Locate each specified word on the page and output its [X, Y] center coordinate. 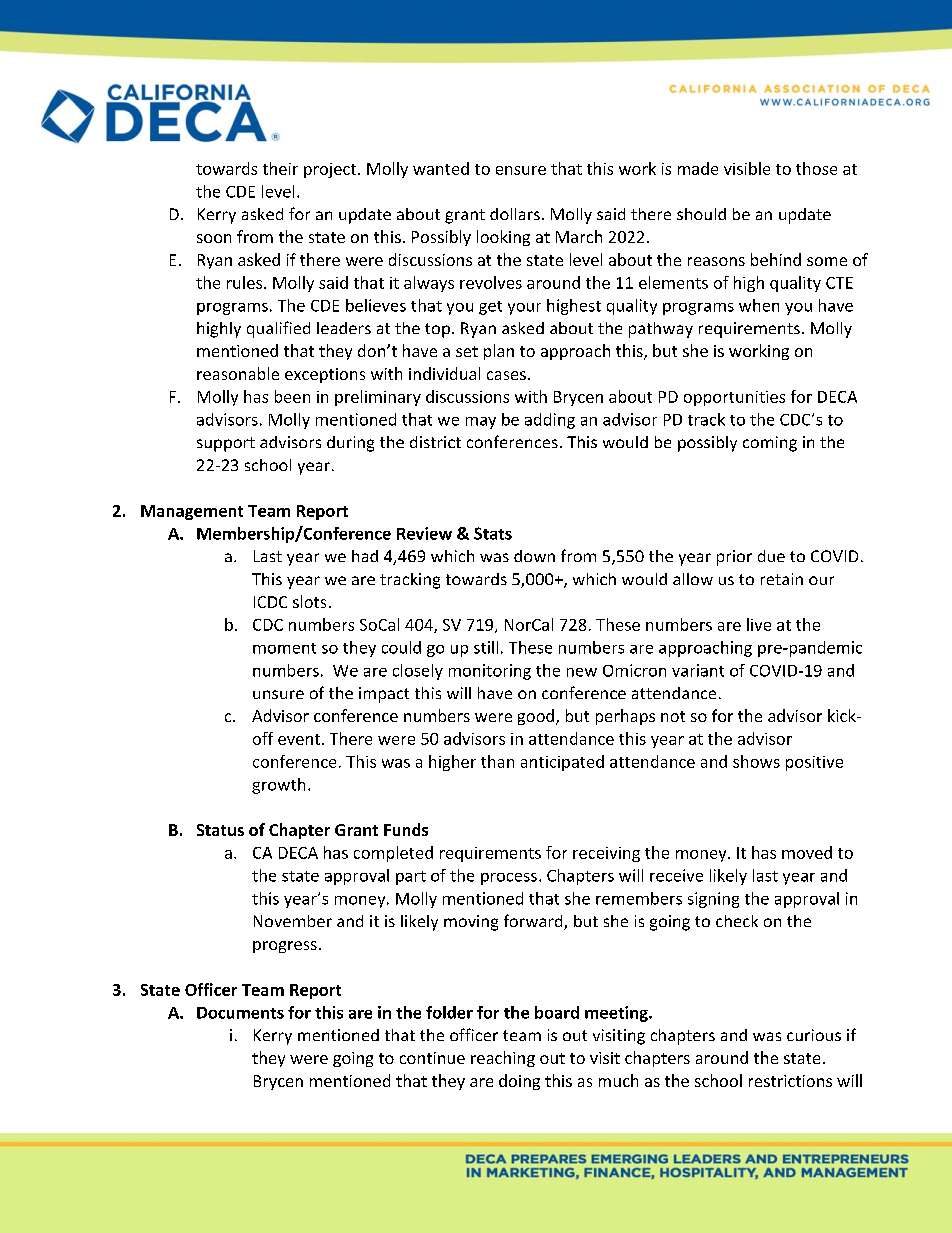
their [280, 168]
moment [284, 648]
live [759, 624]
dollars [515, 214]
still [486, 647]
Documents [240, 1013]
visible [747, 168]
